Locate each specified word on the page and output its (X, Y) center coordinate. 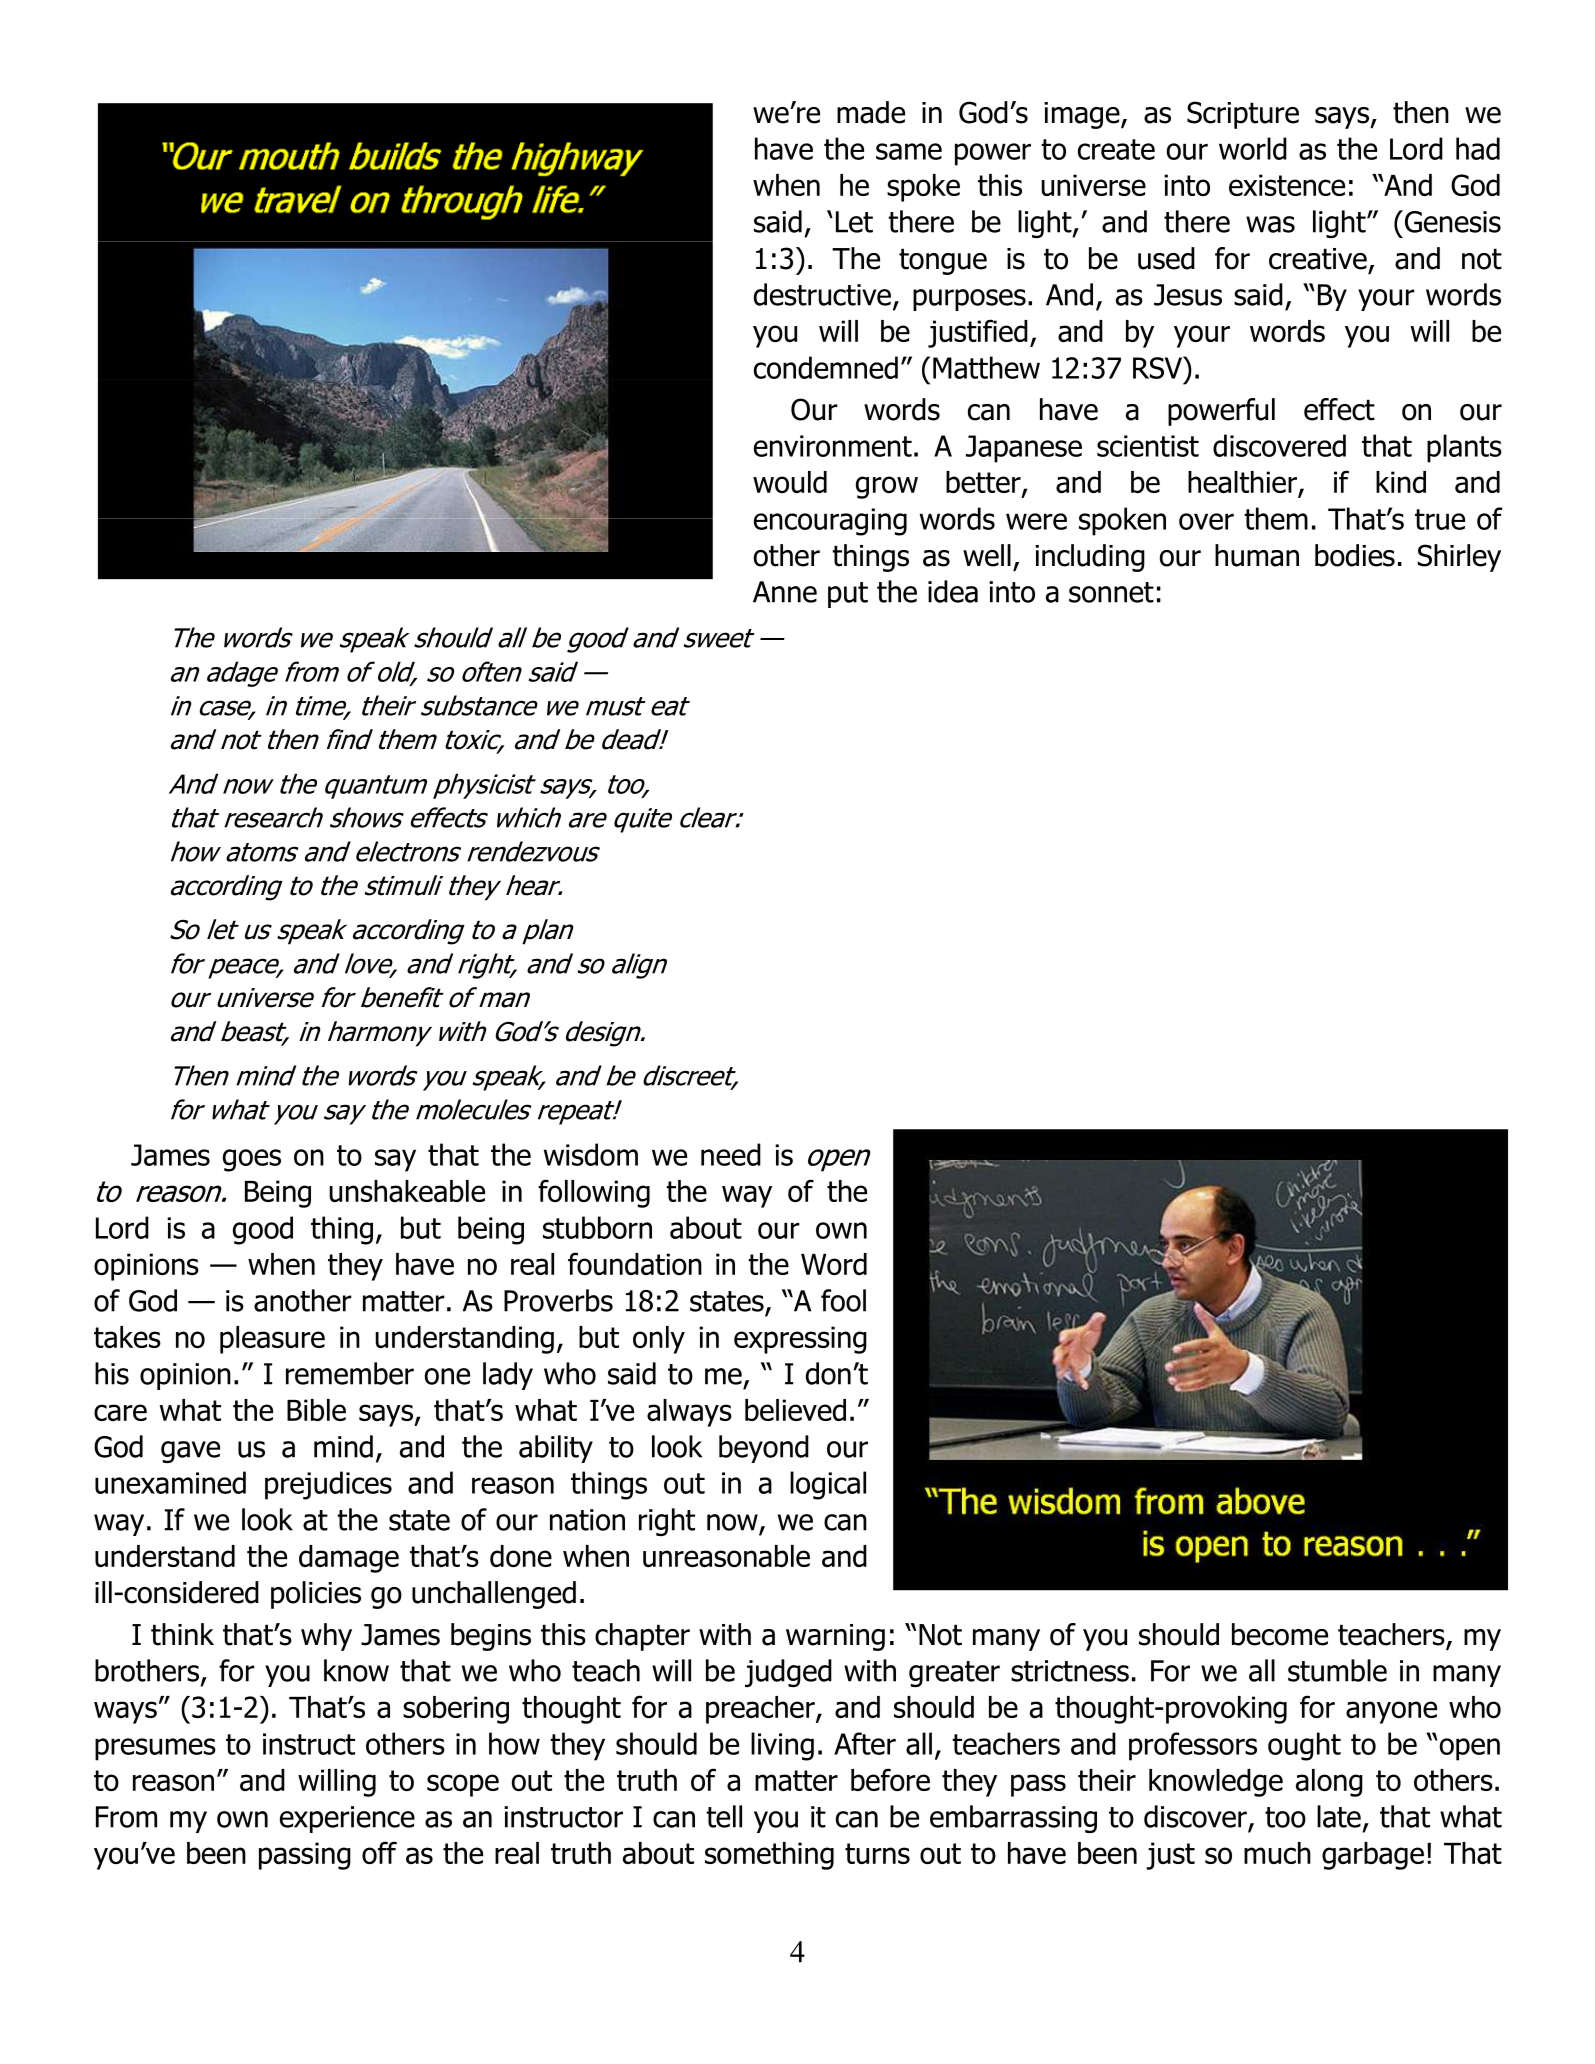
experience (347, 1819)
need (731, 1154)
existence (1287, 185)
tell (724, 1816)
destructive (822, 294)
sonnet (1111, 592)
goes (252, 1160)
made (871, 112)
